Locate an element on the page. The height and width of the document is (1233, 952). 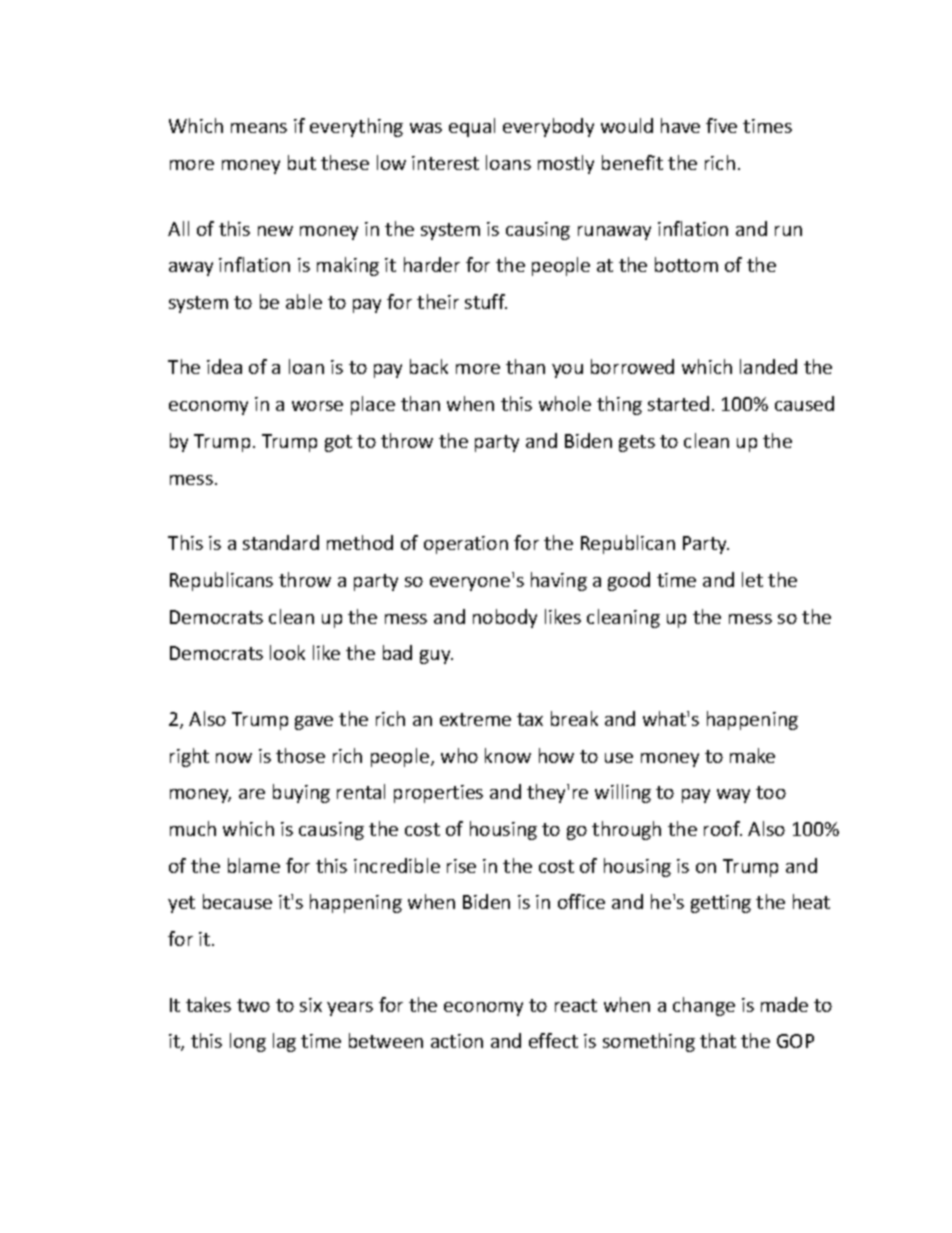
nobody is located at coordinates (505, 618).
